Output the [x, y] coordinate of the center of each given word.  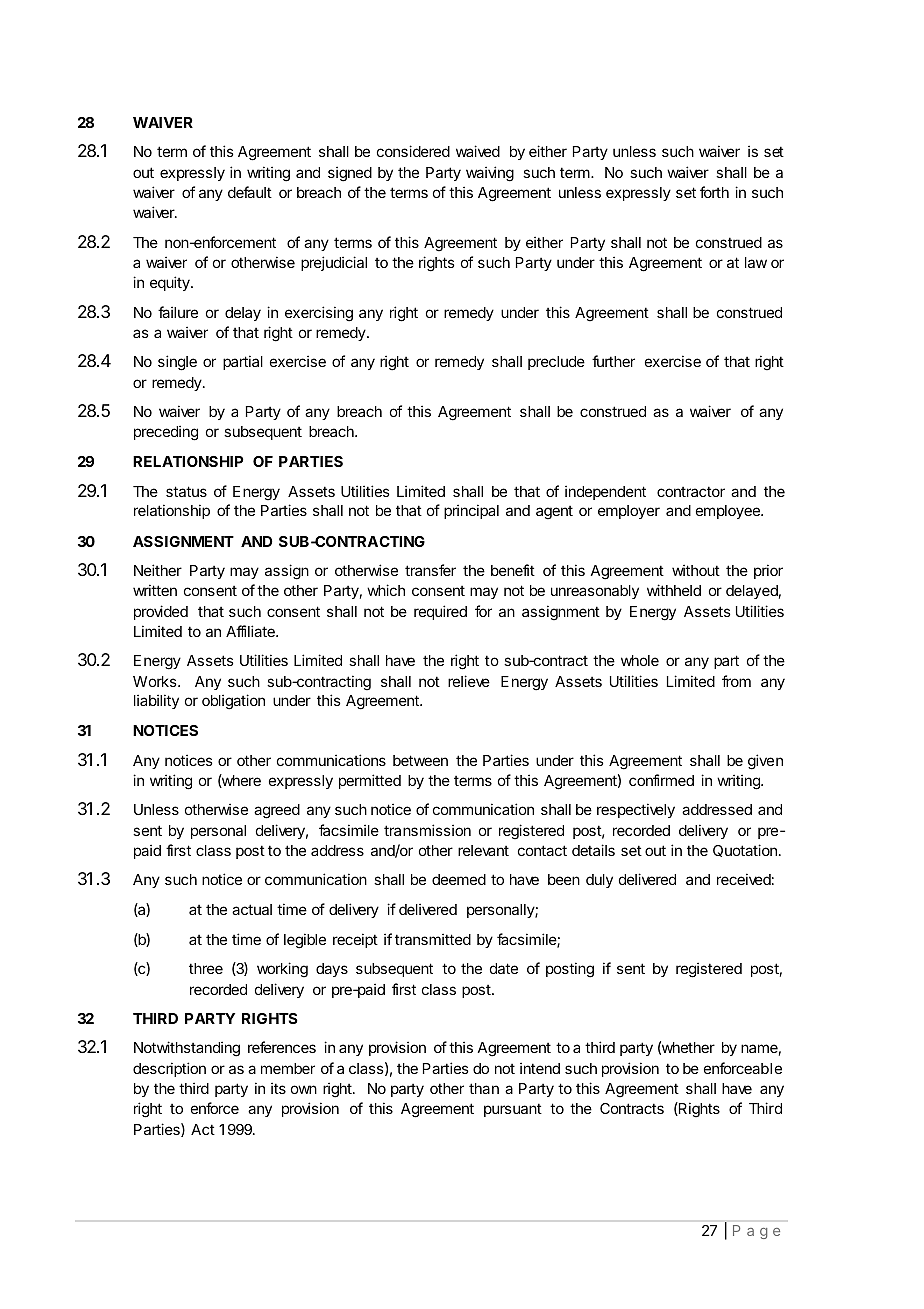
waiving [490, 174]
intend [540, 1068]
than [484, 1088]
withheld [674, 590]
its [278, 1088]
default [250, 192]
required [440, 612]
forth [714, 192]
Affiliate [251, 631]
